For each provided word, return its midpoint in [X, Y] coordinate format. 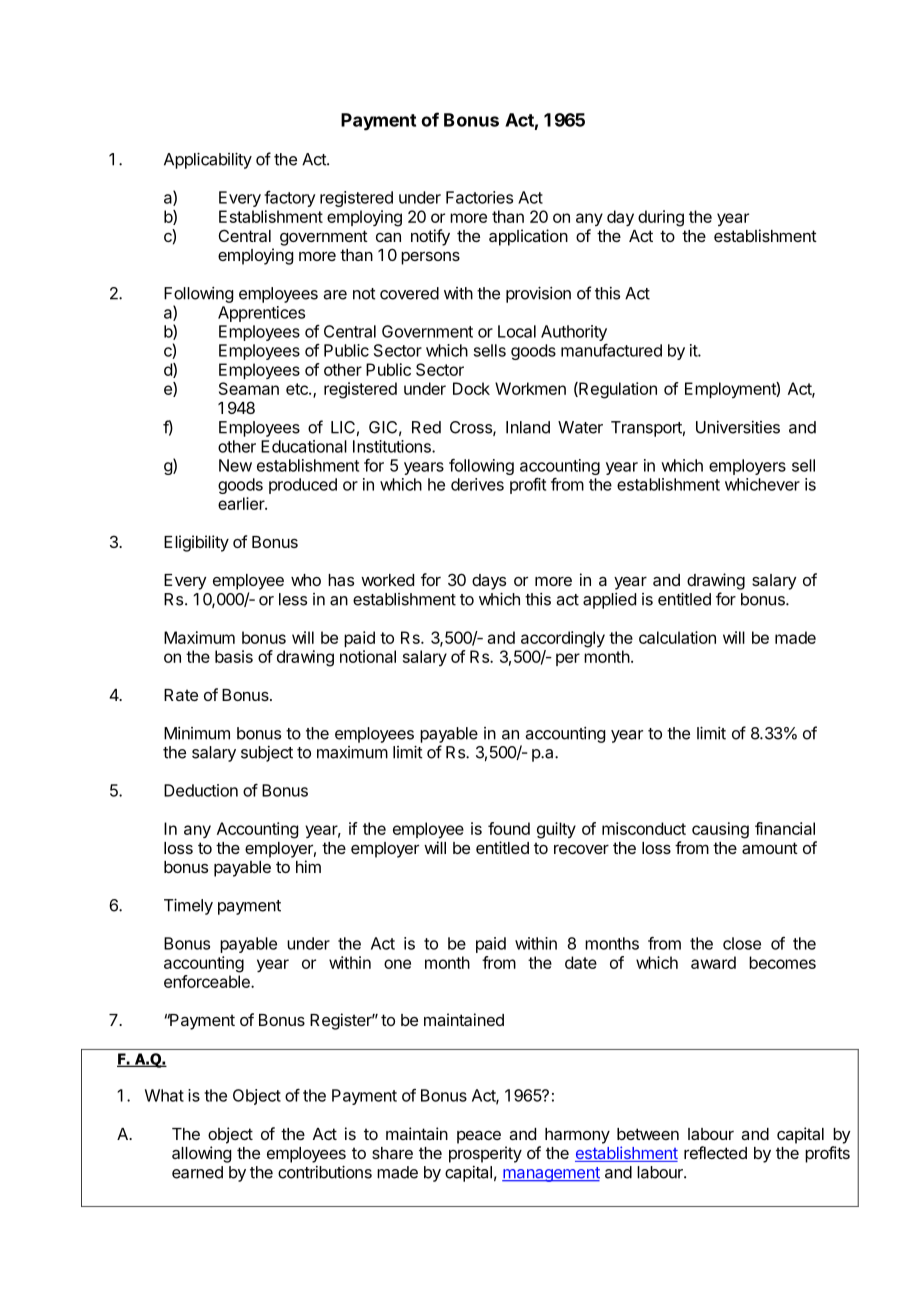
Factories [479, 197]
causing [720, 830]
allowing [201, 1154]
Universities [738, 427]
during [661, 218]
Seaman [249, 388]
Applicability [208, 160]
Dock [471, 388]
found [509, 828]
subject [267, 754]
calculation [677, 637]
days [489, 582]
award [713, 962]
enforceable [208, 981]
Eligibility [196, 543]
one [397, 964]
